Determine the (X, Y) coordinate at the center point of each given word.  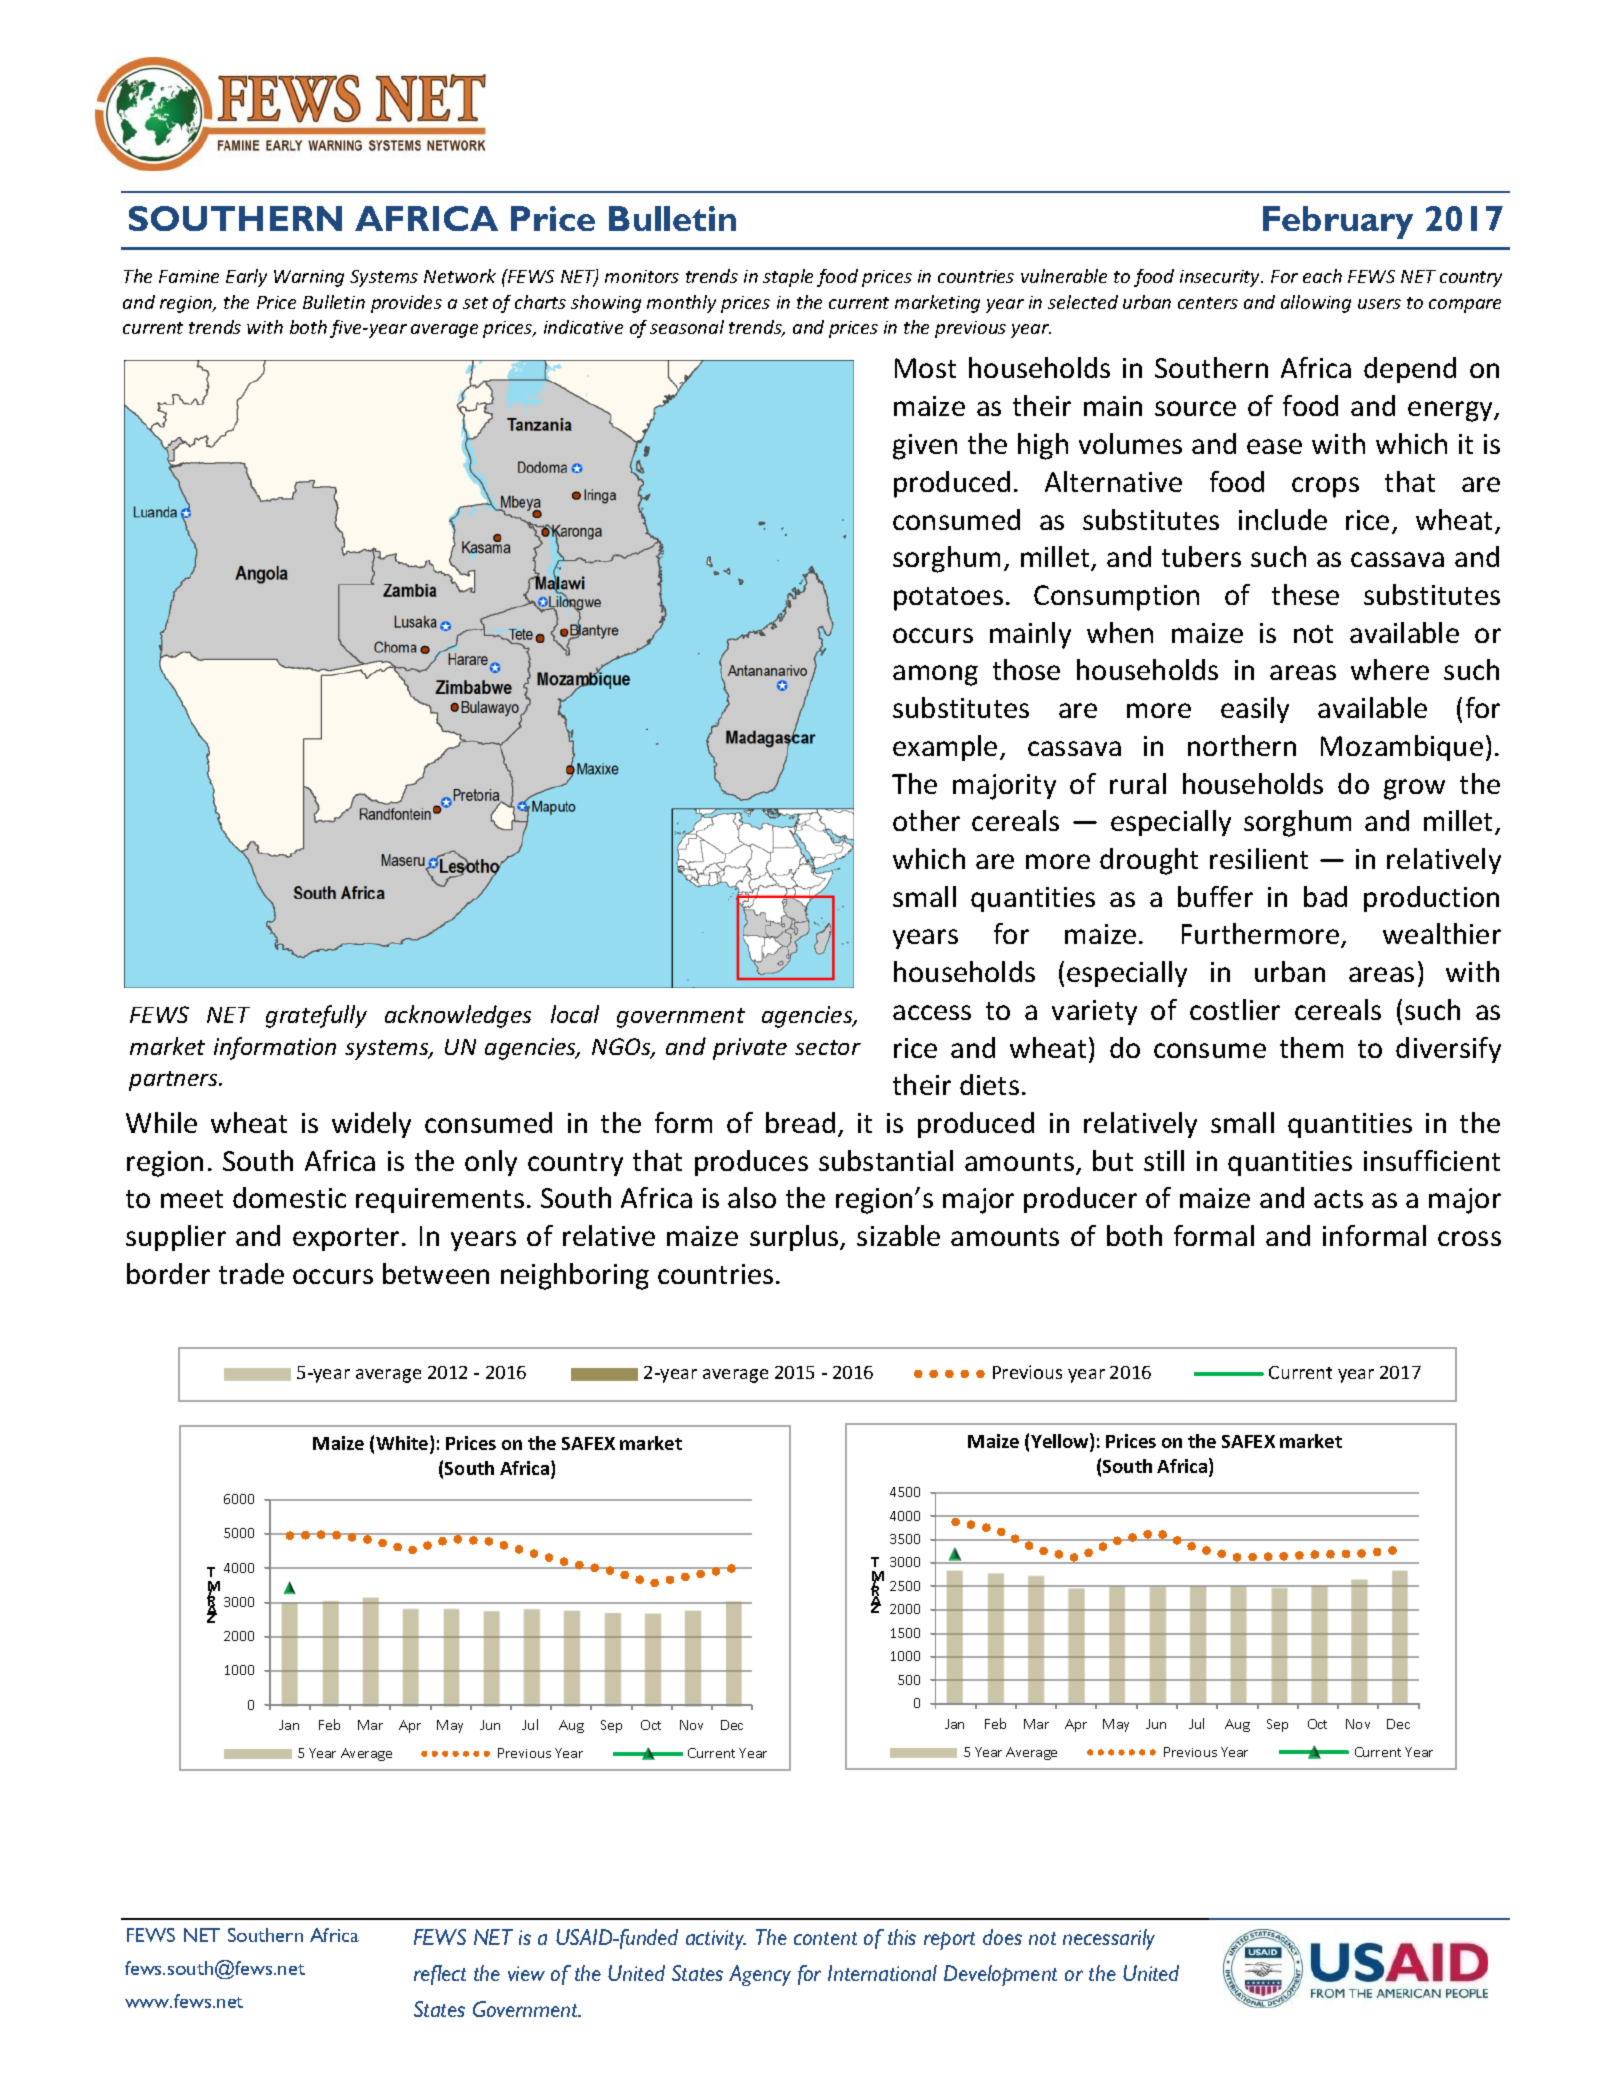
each (1322, 276)
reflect (440, 1975)
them (1311, 1047)
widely (371, 1125)
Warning (309, 278)
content (825, 1938)
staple (788, 278)
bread (800, 1122)
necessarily (1109, 1939)
